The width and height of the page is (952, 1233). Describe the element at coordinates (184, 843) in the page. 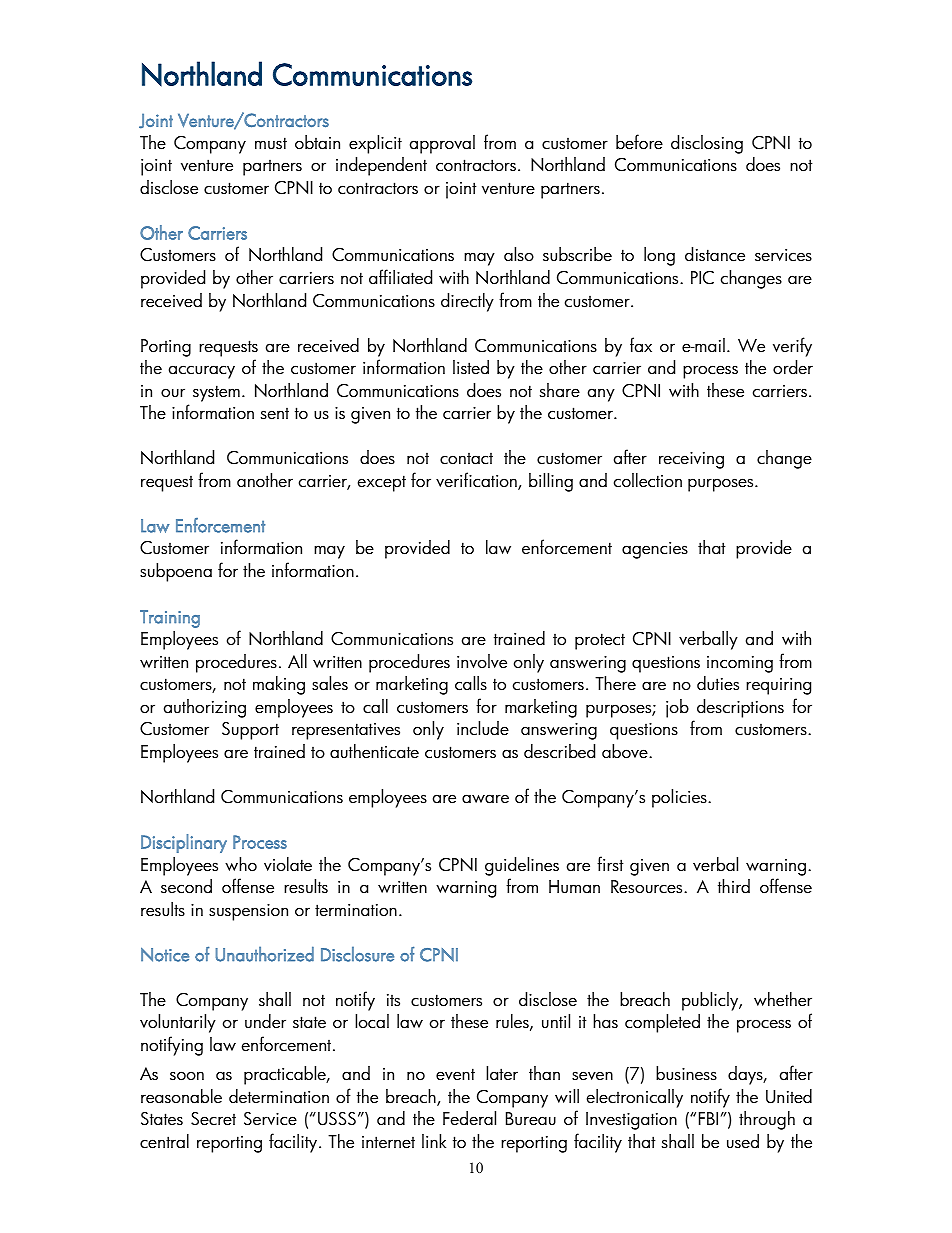

I see `Disciplinary` at that location.
